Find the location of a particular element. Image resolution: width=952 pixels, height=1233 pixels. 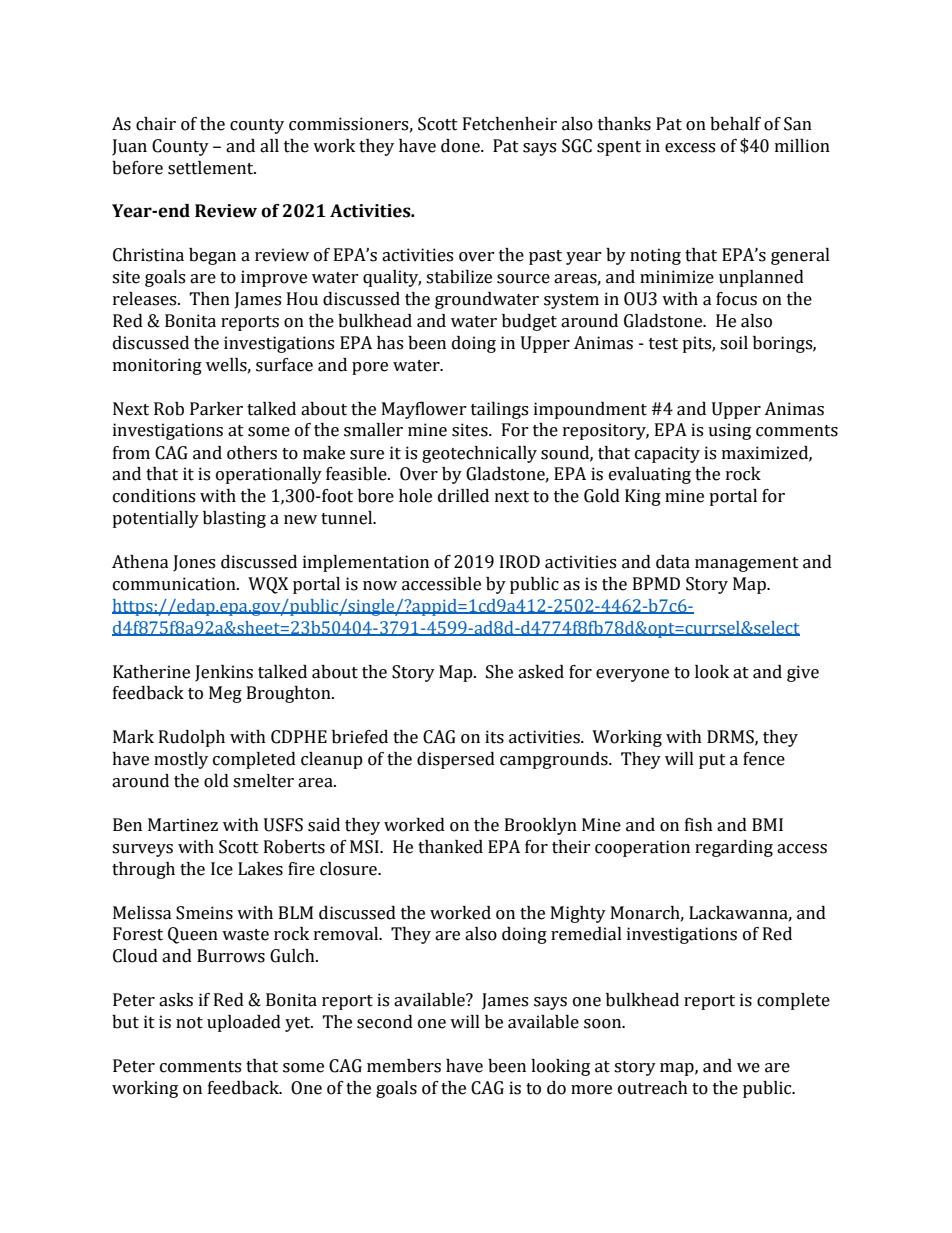

drilled is located at coordinates (463, 496).
